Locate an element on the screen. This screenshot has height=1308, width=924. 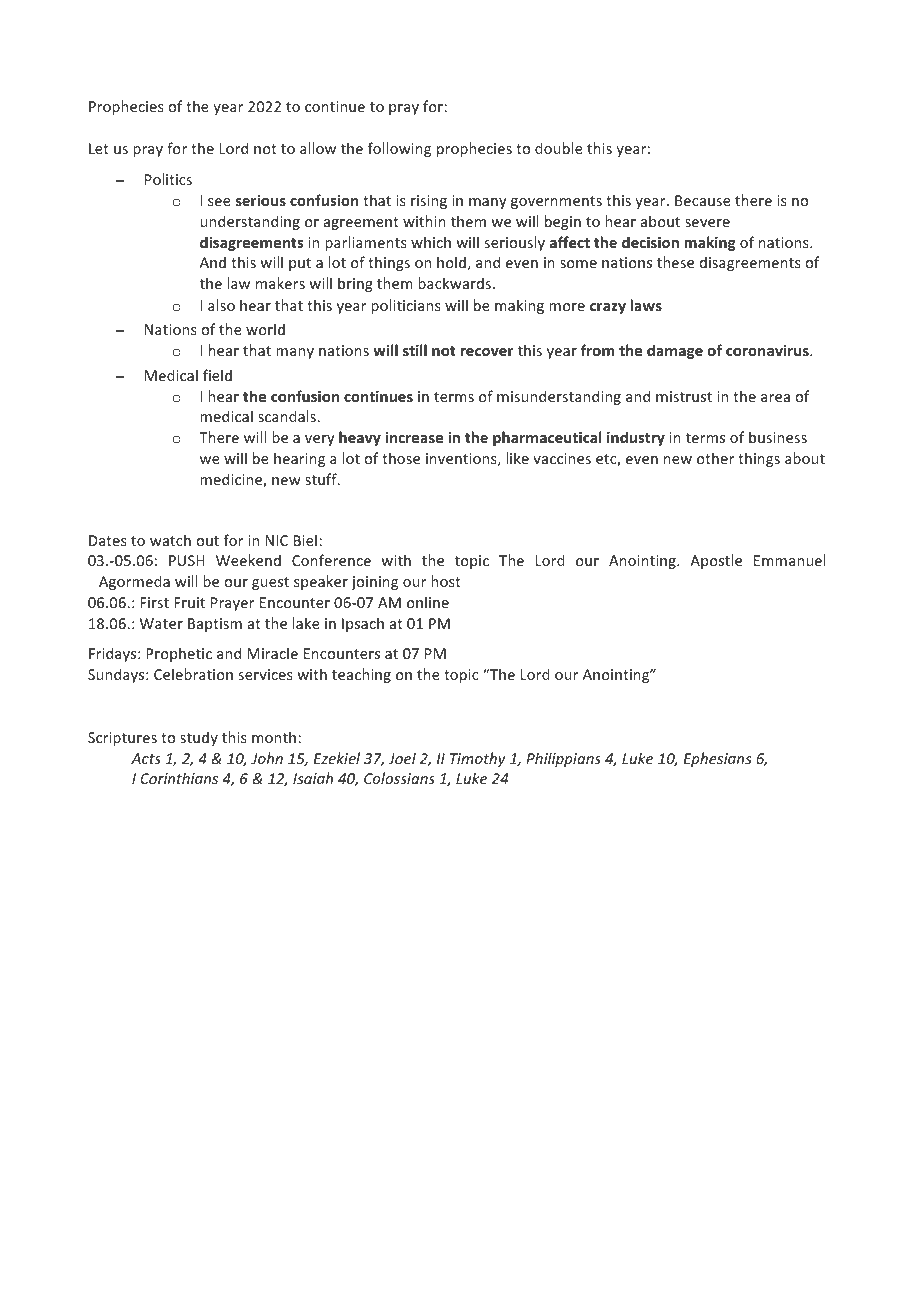
Acts is located at coordinates (146, 758).
